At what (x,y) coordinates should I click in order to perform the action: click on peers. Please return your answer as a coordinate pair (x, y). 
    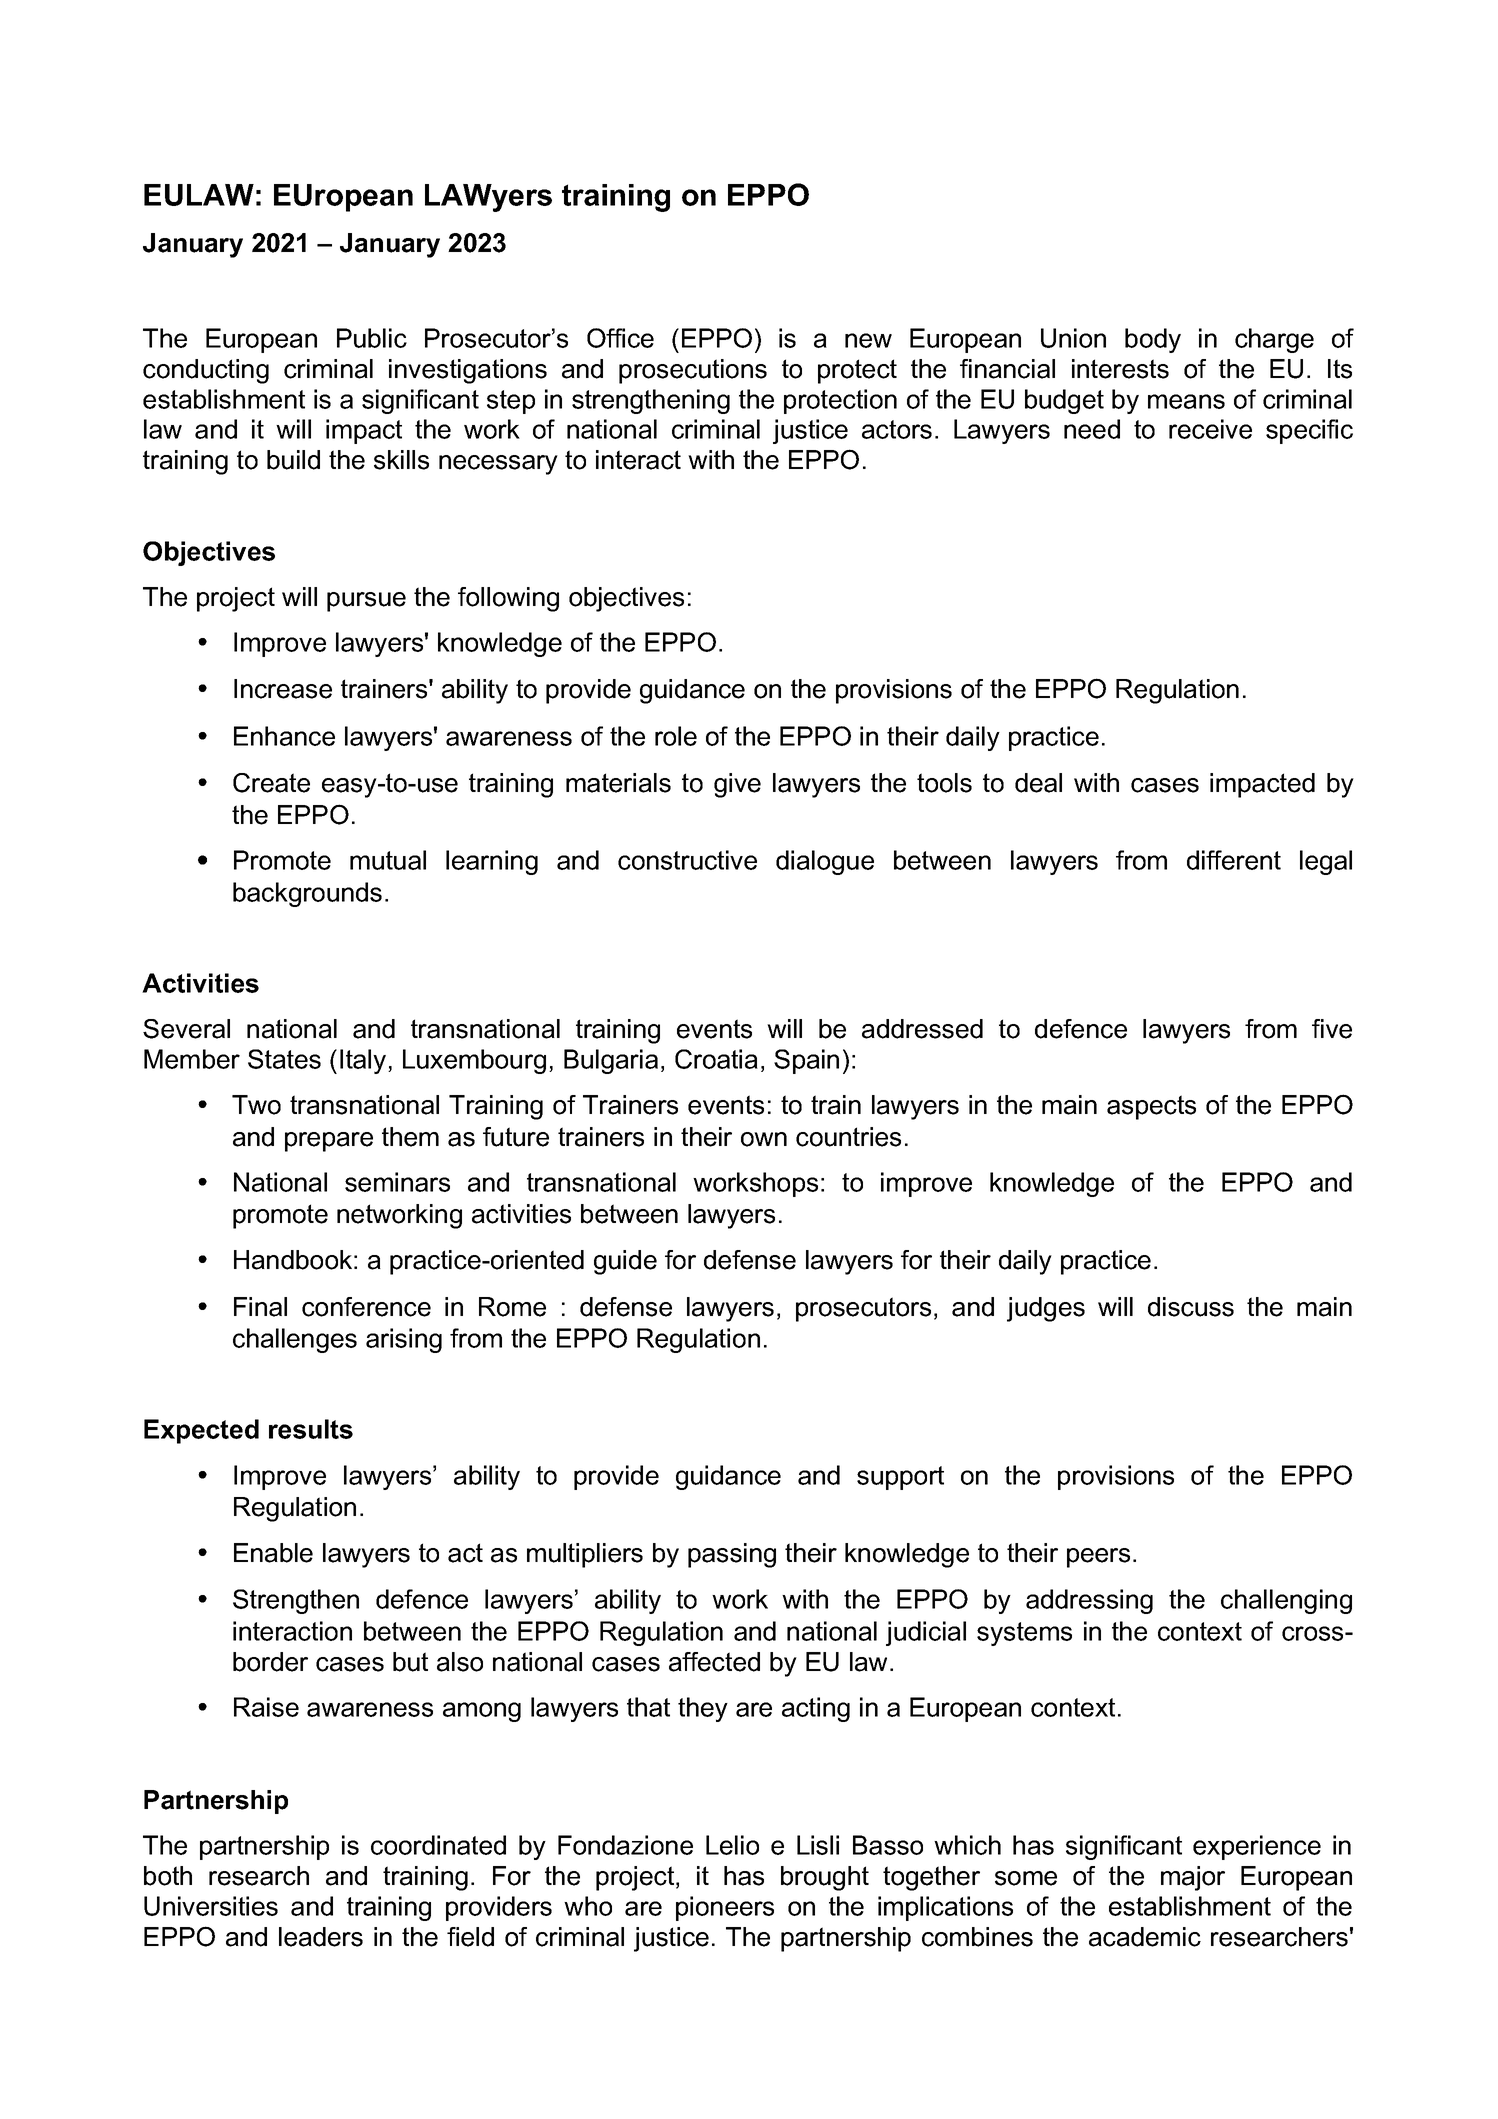
    Looking at the image, I should click on (1098, 1558).
